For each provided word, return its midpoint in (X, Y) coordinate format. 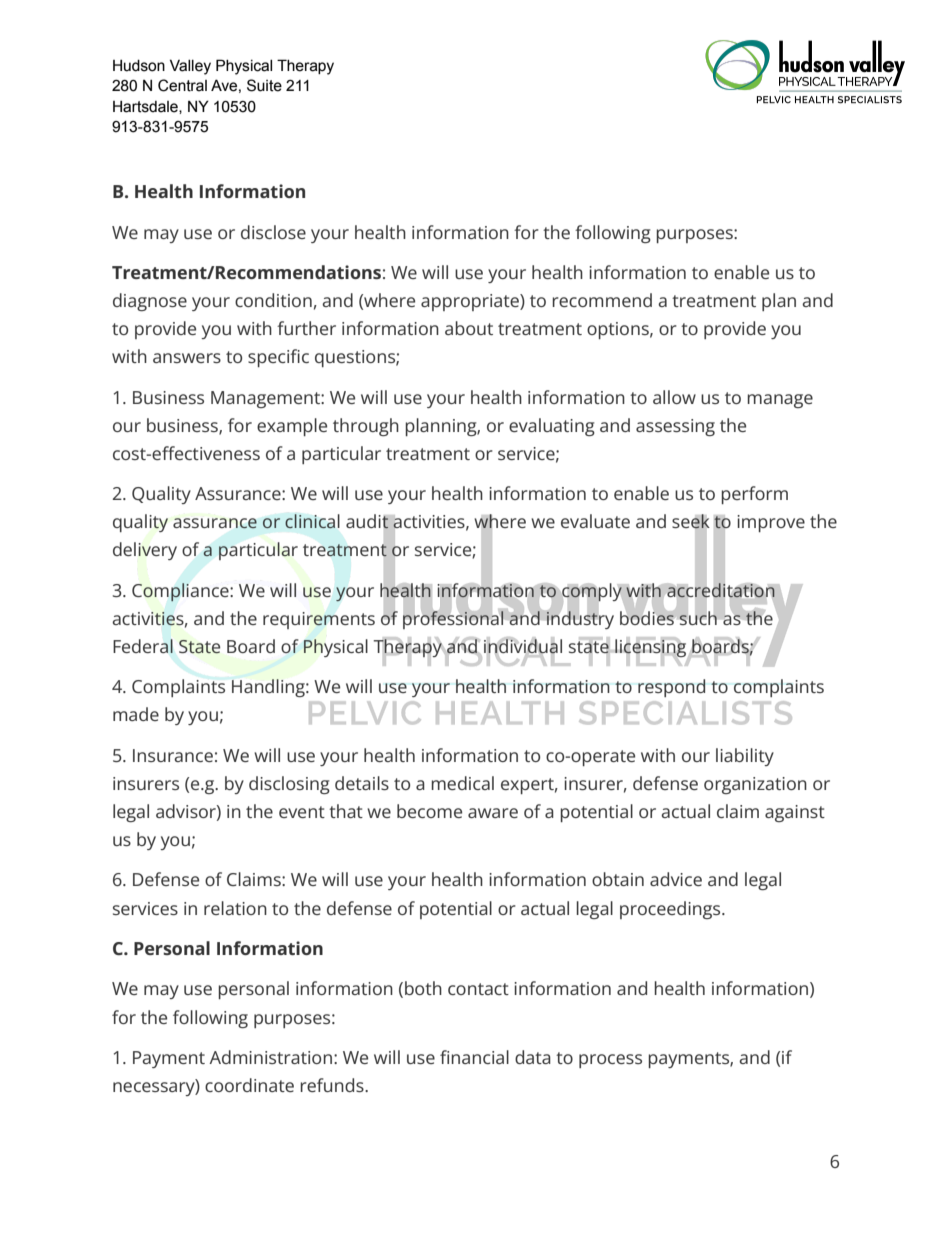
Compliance (181, 592)
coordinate (249, 1085)
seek (691, 522)
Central (182, 85)
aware (493, 813)
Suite (264, 85)
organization (755, 785)
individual (523, 646)
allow (674, 397)
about (469, 328)
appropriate (471, 302)
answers (187, 358)
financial (474, 1057)
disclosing (289, 785)
